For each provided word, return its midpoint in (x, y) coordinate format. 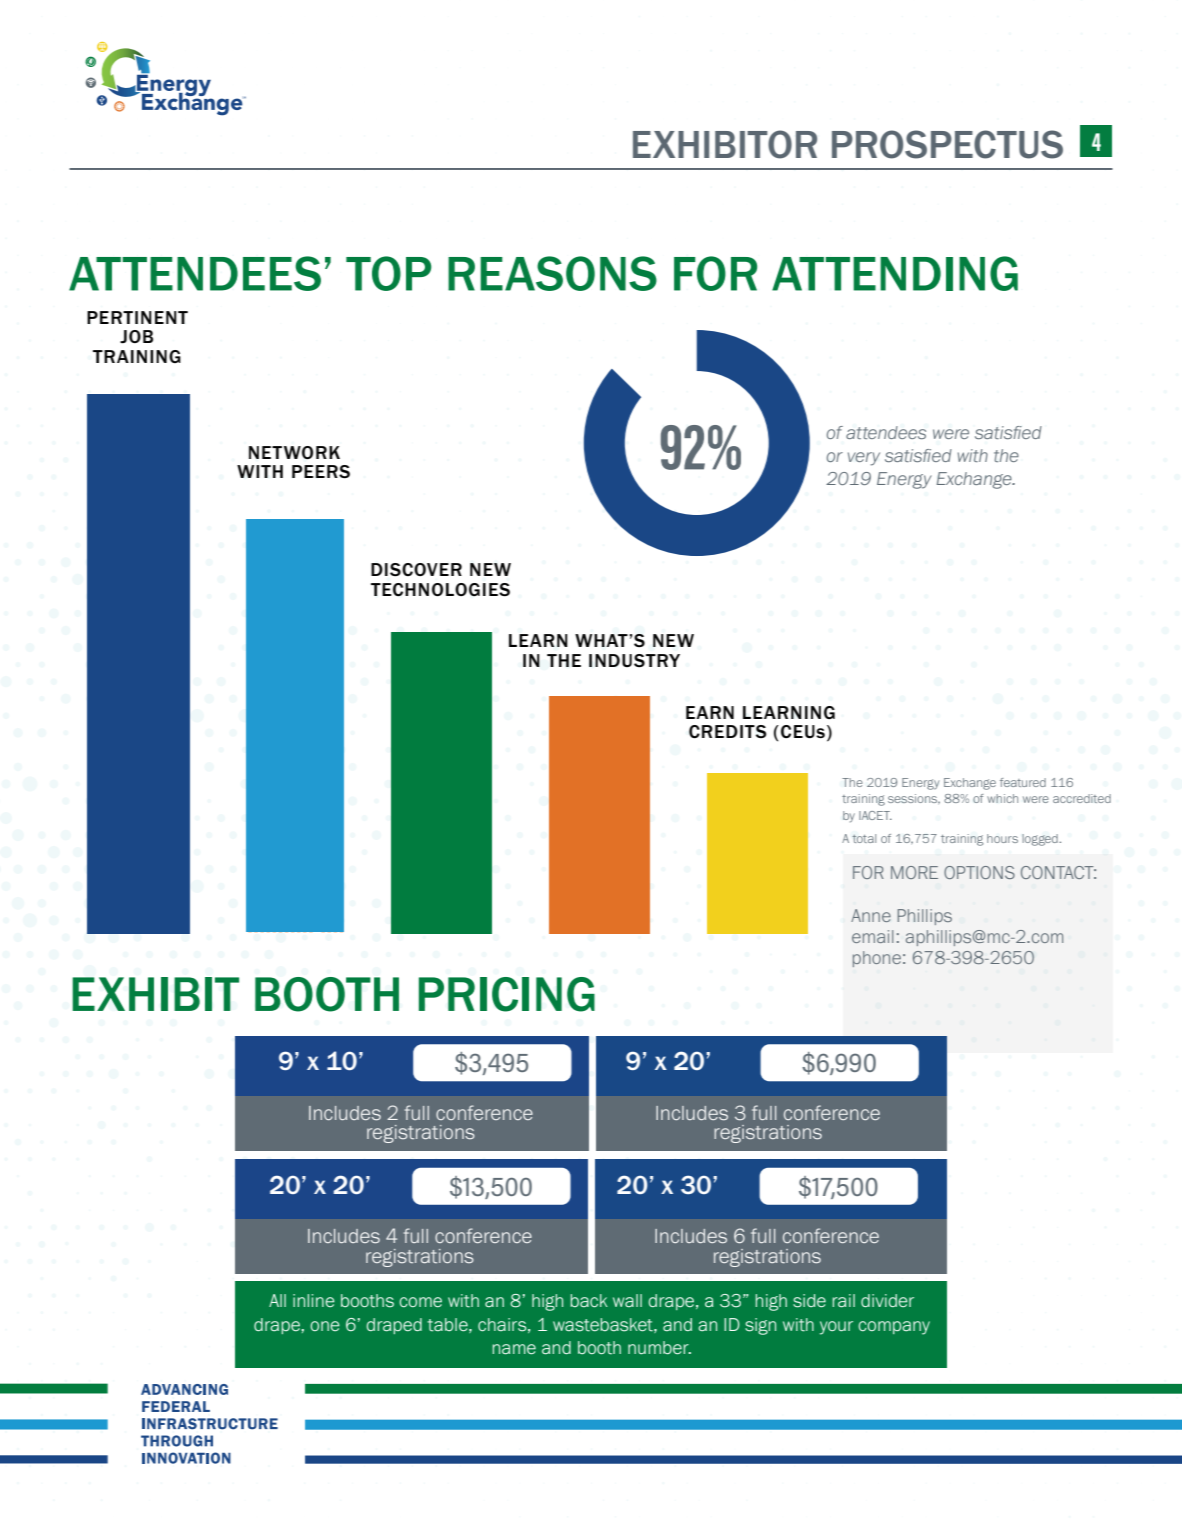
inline (314, 1300)
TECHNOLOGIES (440, 590)
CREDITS (728, 731)
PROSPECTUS (947, 144)
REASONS (552, 273)
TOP (388, 273)
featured (1023, 782)
